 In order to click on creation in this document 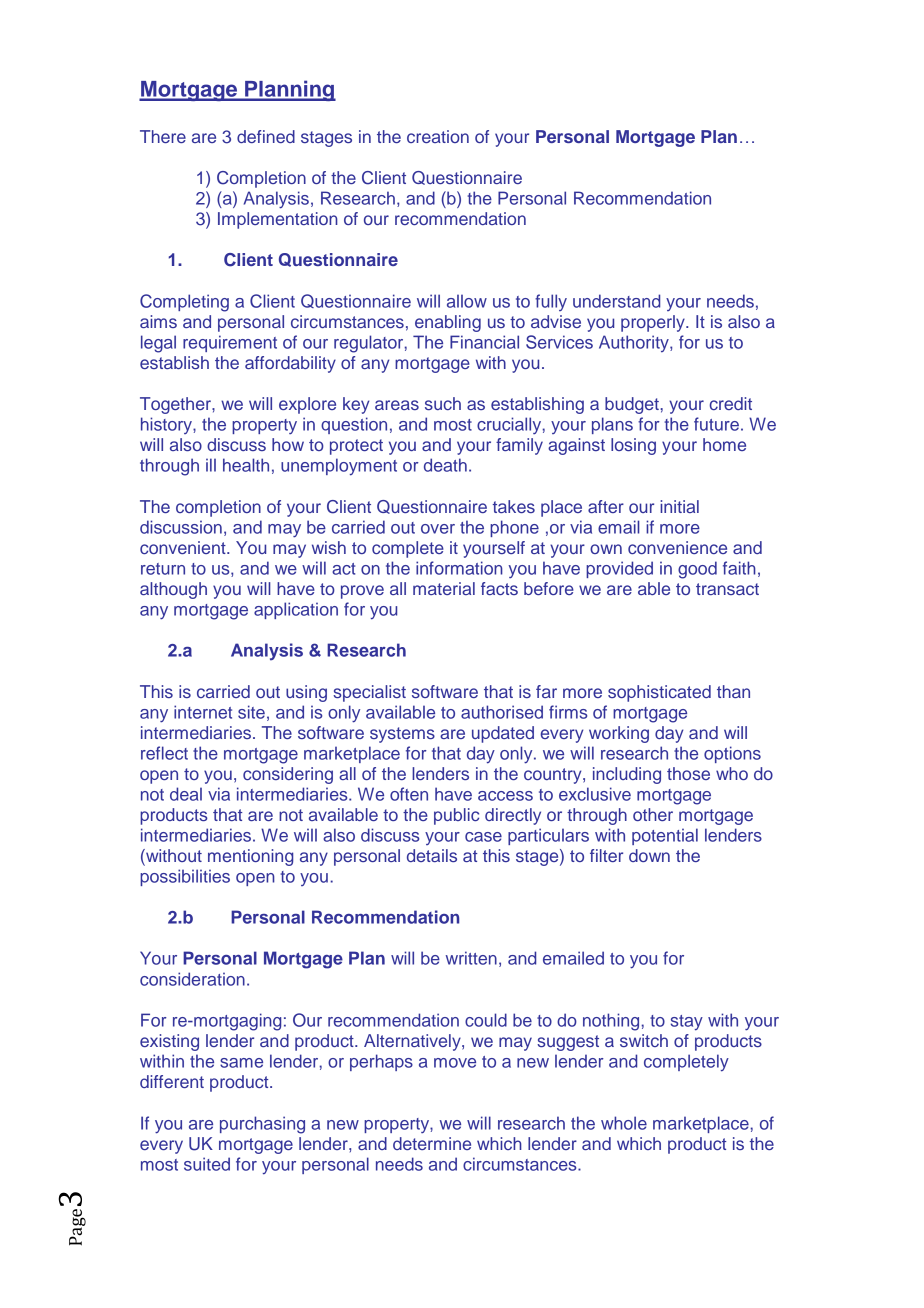, I will do `click(438, 136)`.
